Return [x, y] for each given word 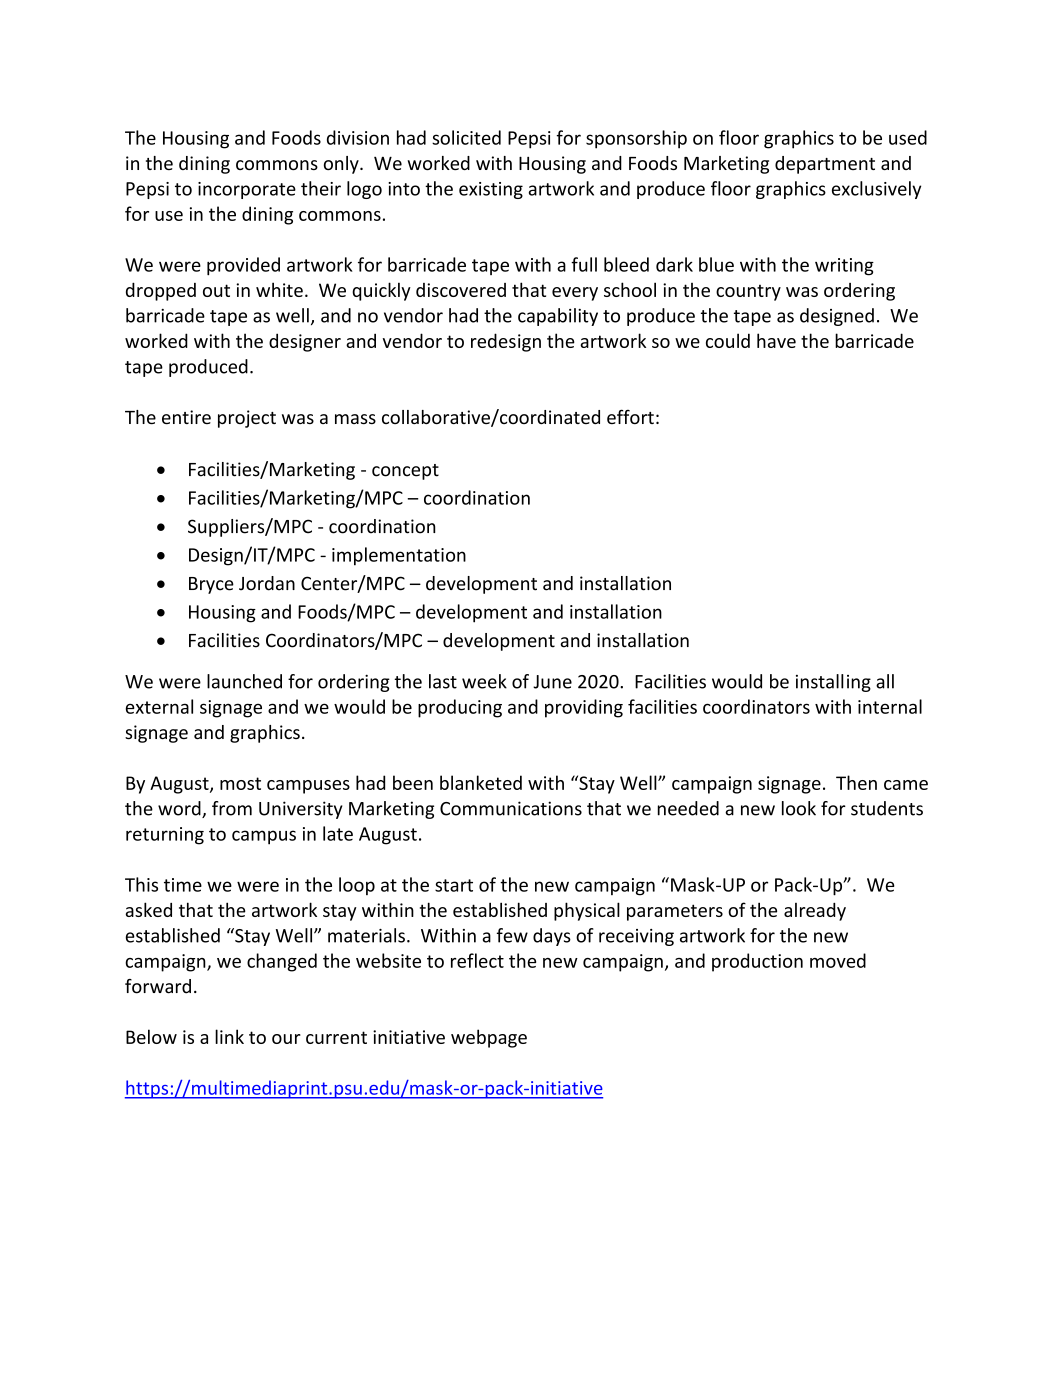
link [229, 1036]
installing [833, 683]
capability [558, 317]
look [799, 808]
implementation [399, 556]
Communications [511, 808]
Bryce [211, 585]
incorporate [247, 190]
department [825, 165]
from [232, 808]
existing [491, 190]
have [776, 340]
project [247, 419]
